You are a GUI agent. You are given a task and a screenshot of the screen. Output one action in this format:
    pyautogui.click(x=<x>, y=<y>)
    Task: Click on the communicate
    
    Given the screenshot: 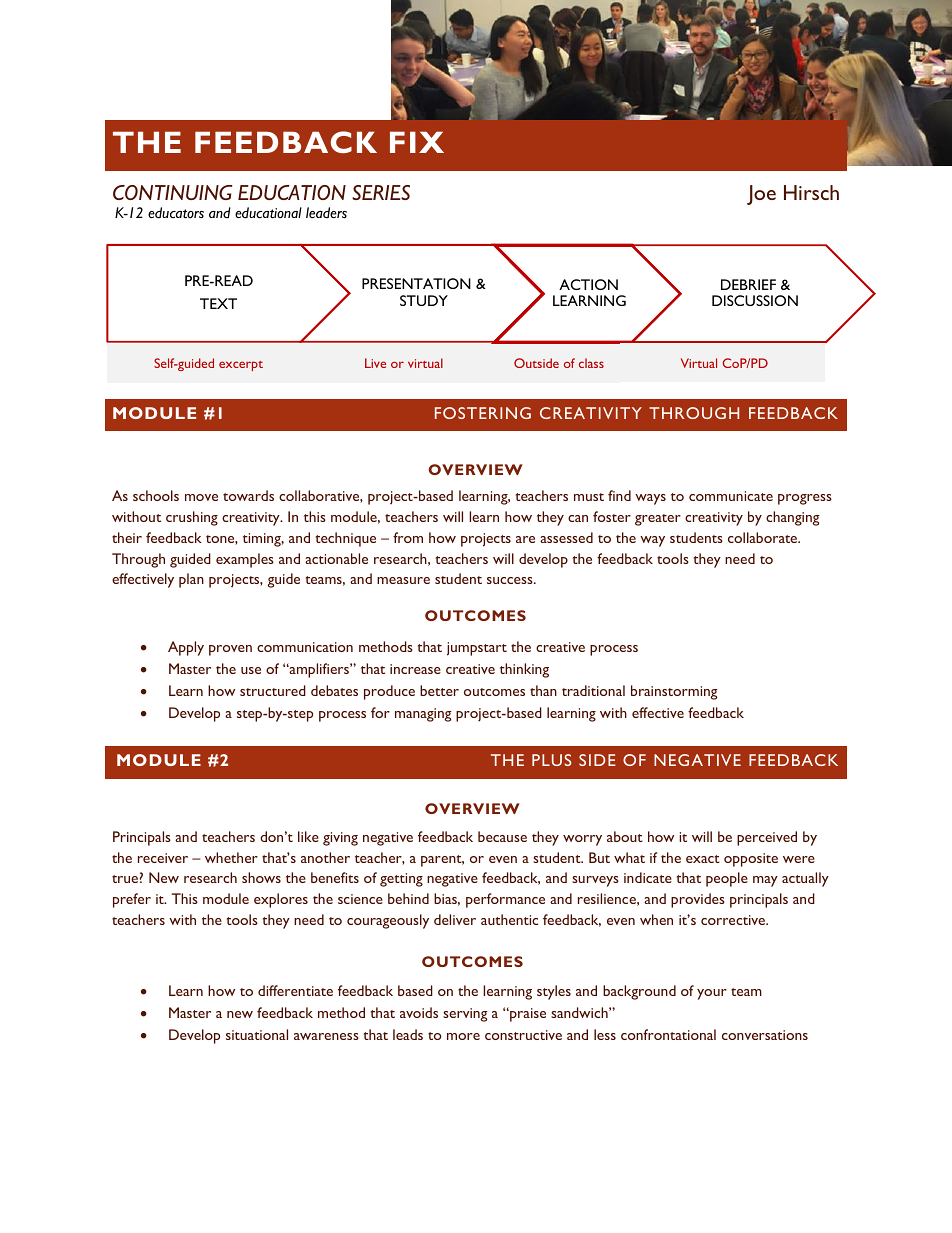 What is the action you would take?
    pyautogui.click(x=731, y=496)
